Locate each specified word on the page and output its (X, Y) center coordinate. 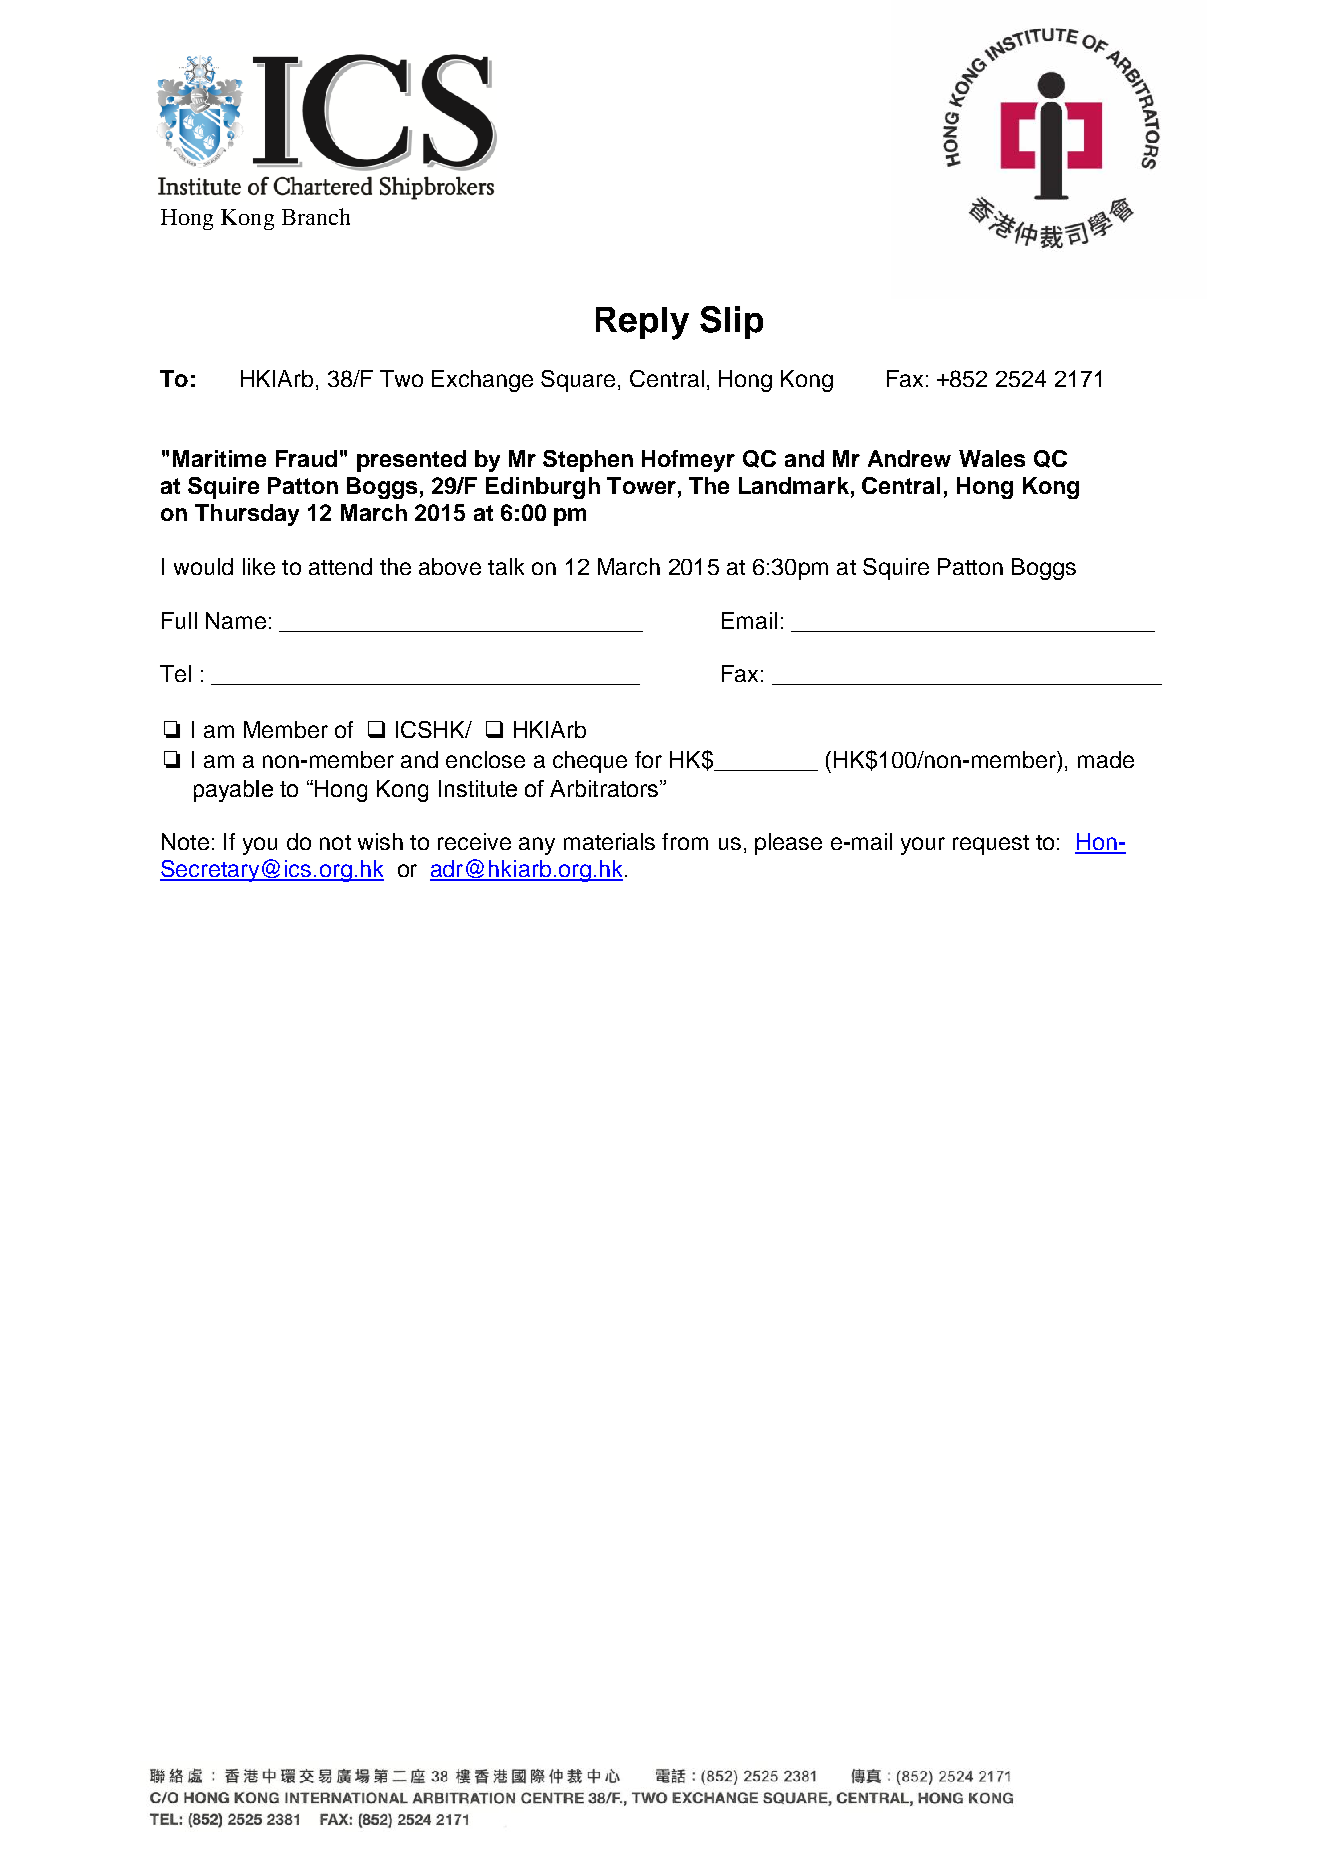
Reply (642, 323)
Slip (731, 322)
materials (609, 841)
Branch (316, 216)
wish (380, 841)
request (991, 845)
